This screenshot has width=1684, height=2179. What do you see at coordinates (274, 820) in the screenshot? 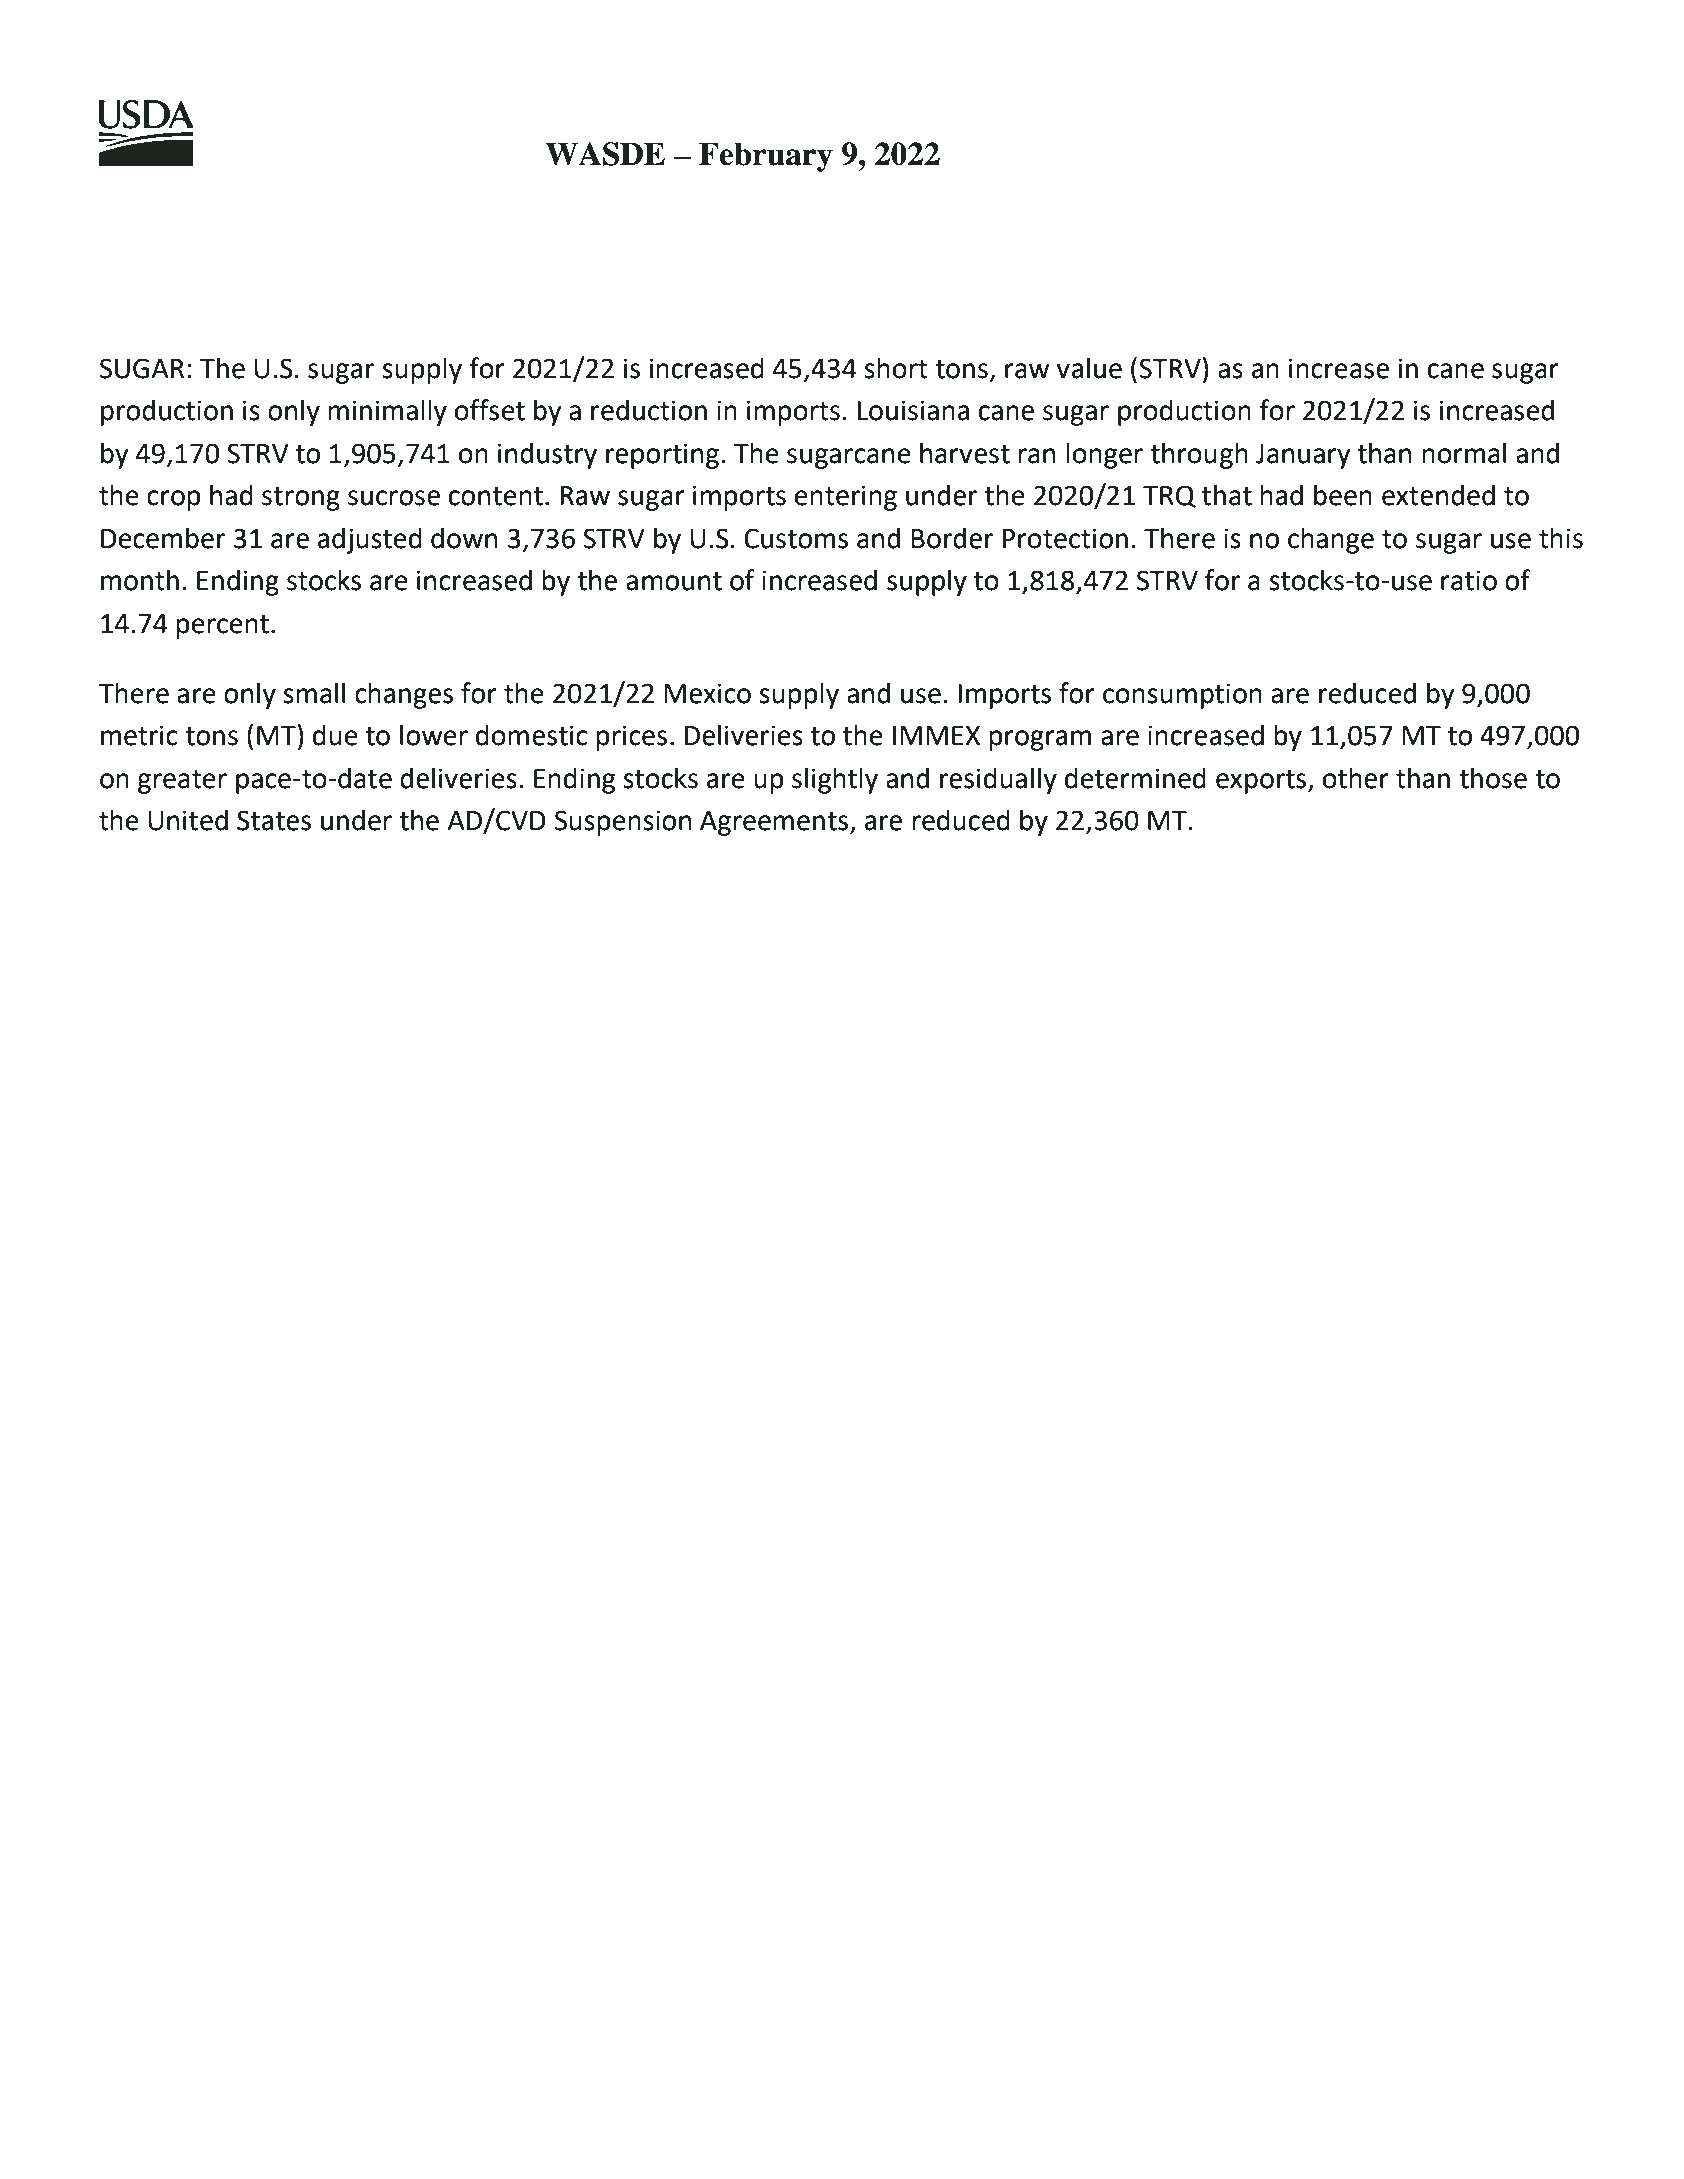
I see `States` at bounding box center [274, 820].
